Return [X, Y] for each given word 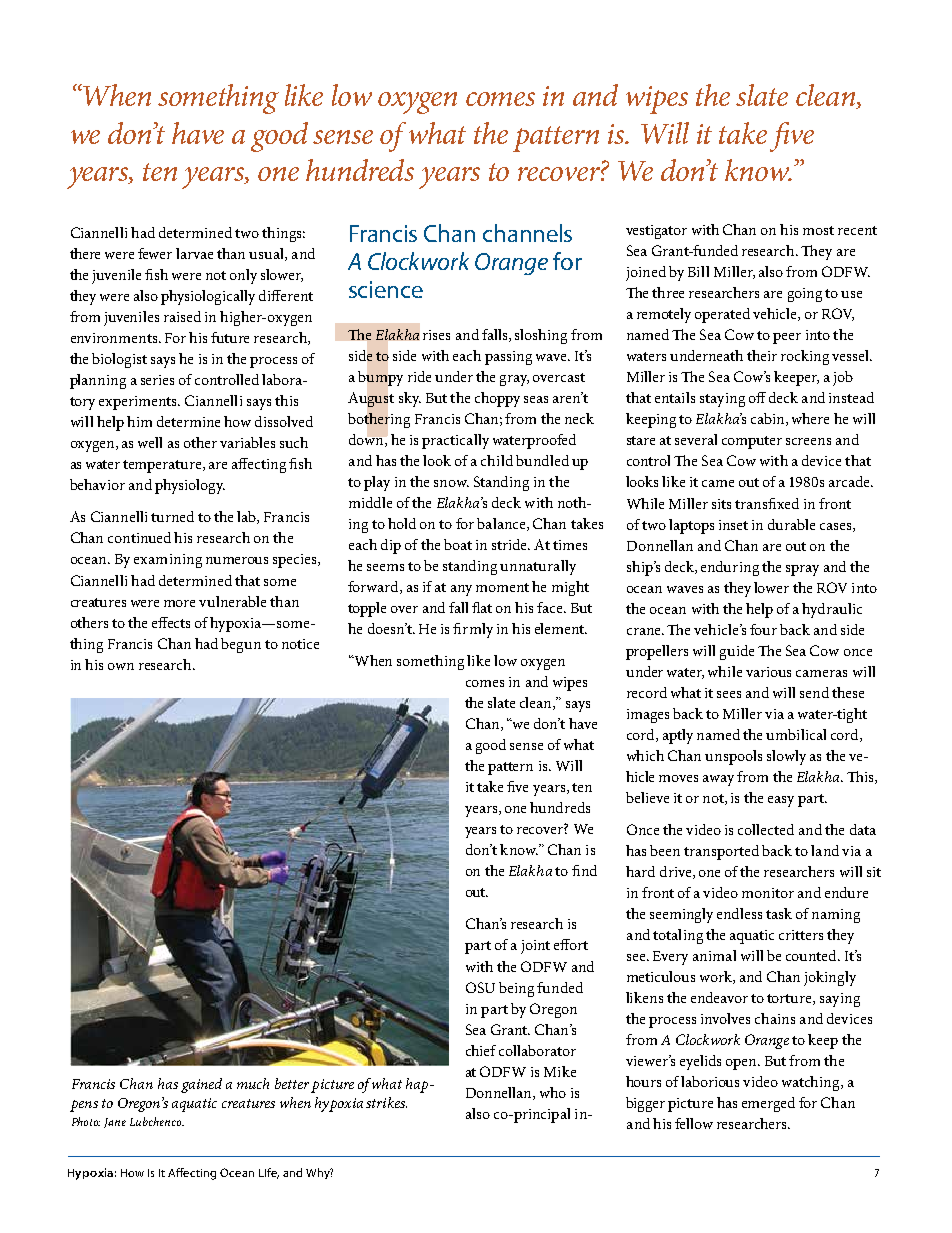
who [553, 1092]
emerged [768, 1104]
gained [201, 1085]
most [818, 230]
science [386, 289]
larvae [194, 253]
